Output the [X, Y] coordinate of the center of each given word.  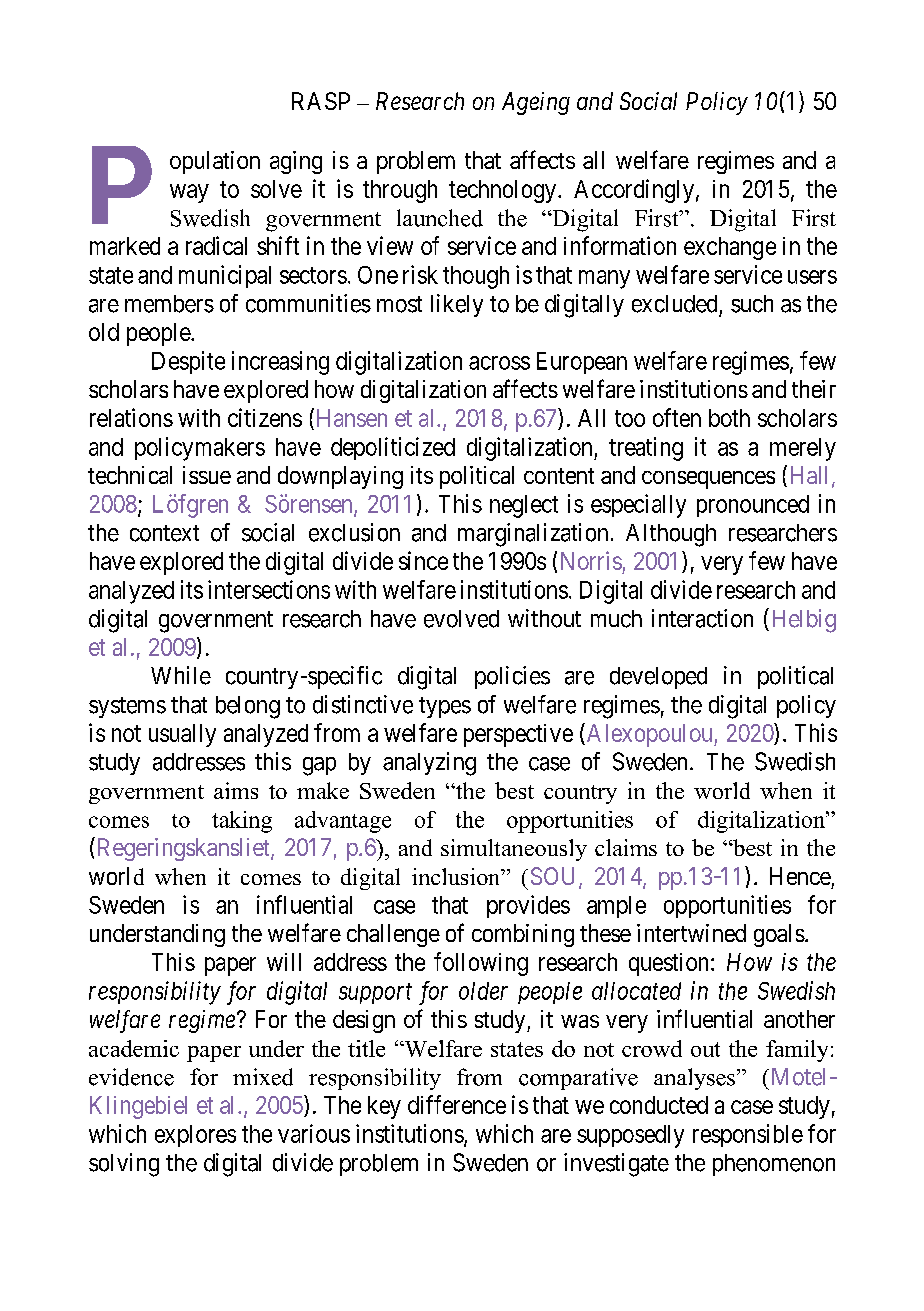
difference [457, 1104]
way [189, 193]
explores [195, 1136]
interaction [702, 618]
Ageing [536, 103]
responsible [748, 1135]
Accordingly [634, 191]
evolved [461, 619]
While [181, 675]
